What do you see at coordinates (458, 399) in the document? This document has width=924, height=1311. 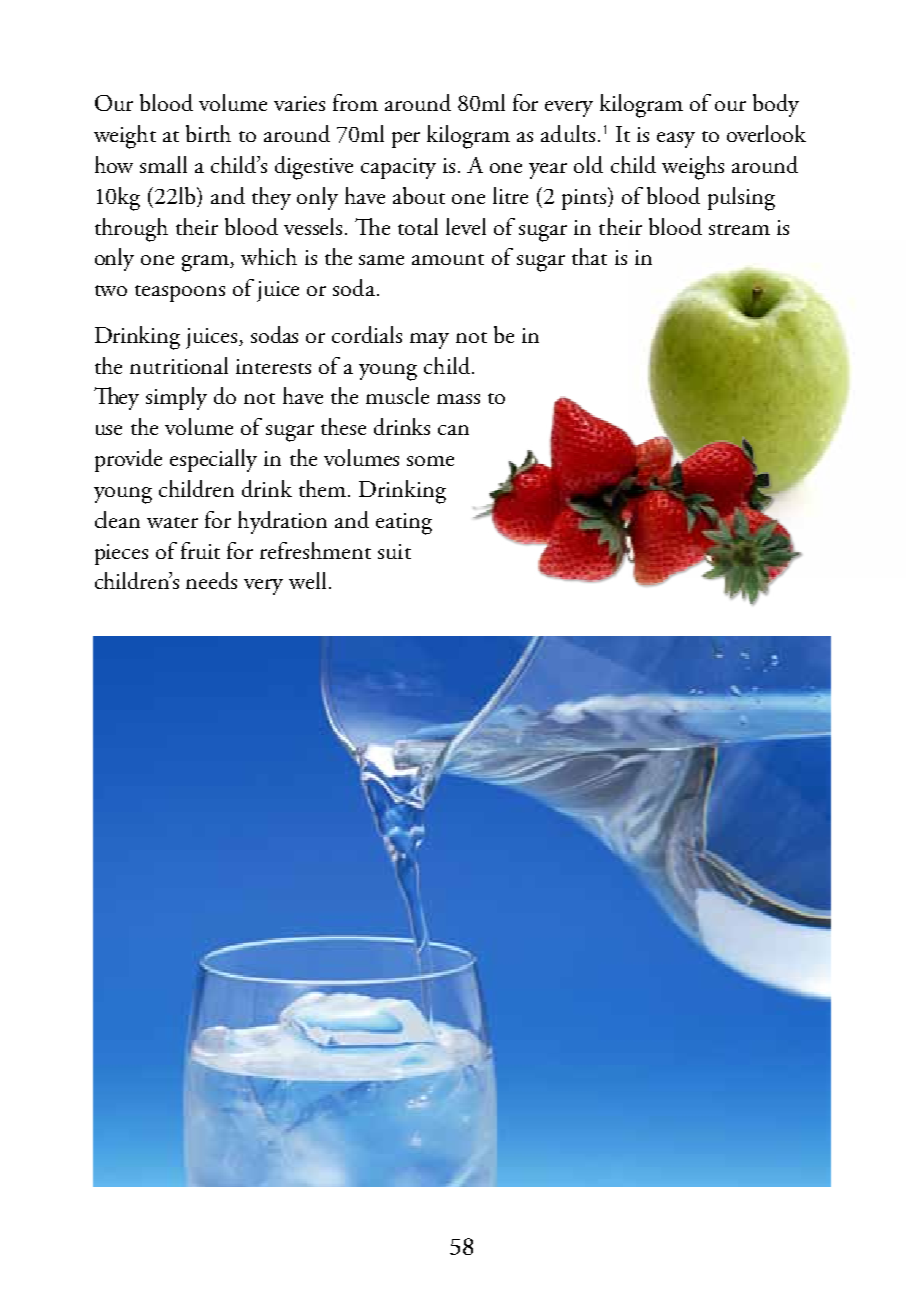 I see `mass` at bounding box center [458, 399].
